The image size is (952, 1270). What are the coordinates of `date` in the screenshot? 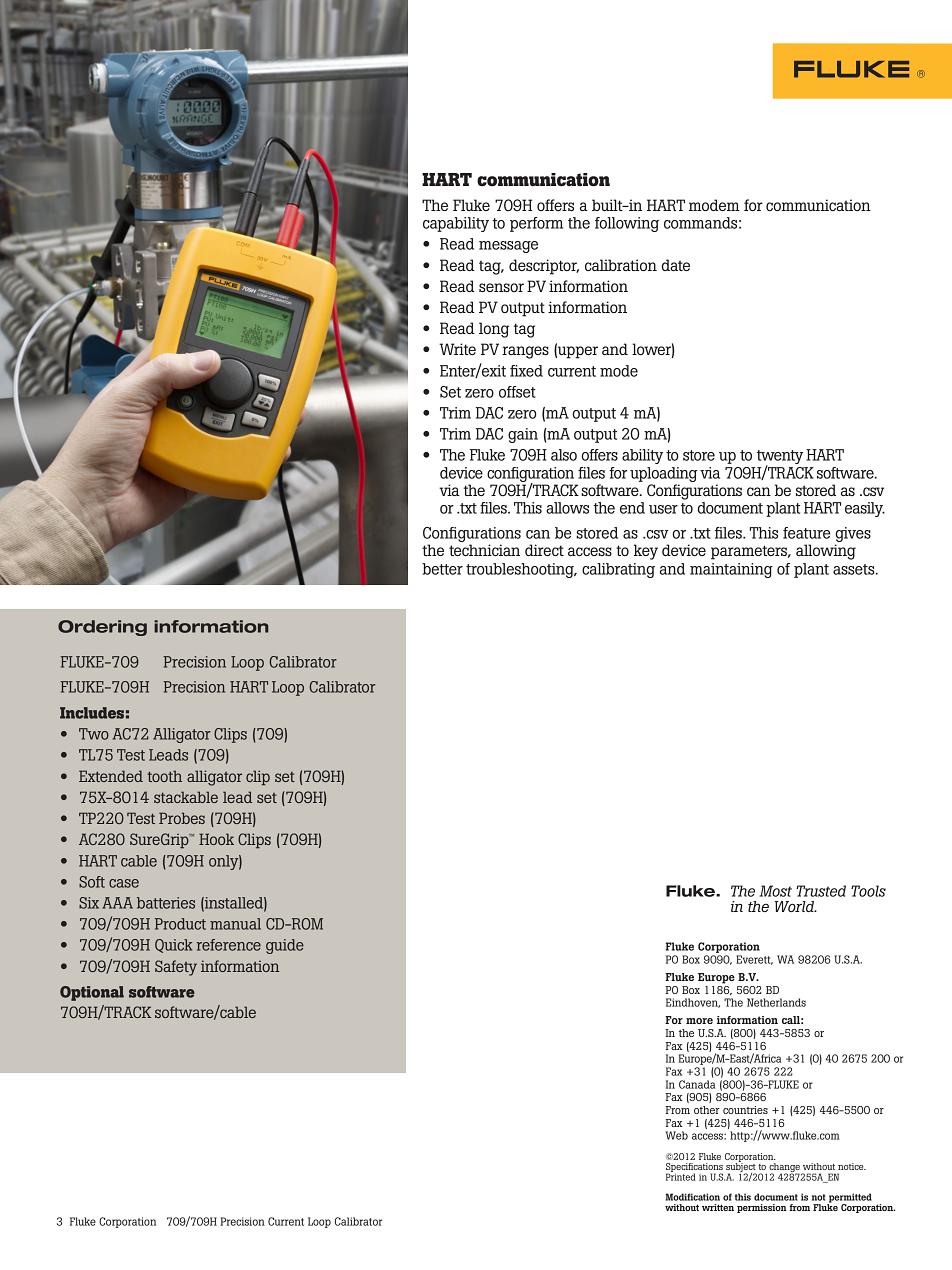 It's located at (676, 265).
